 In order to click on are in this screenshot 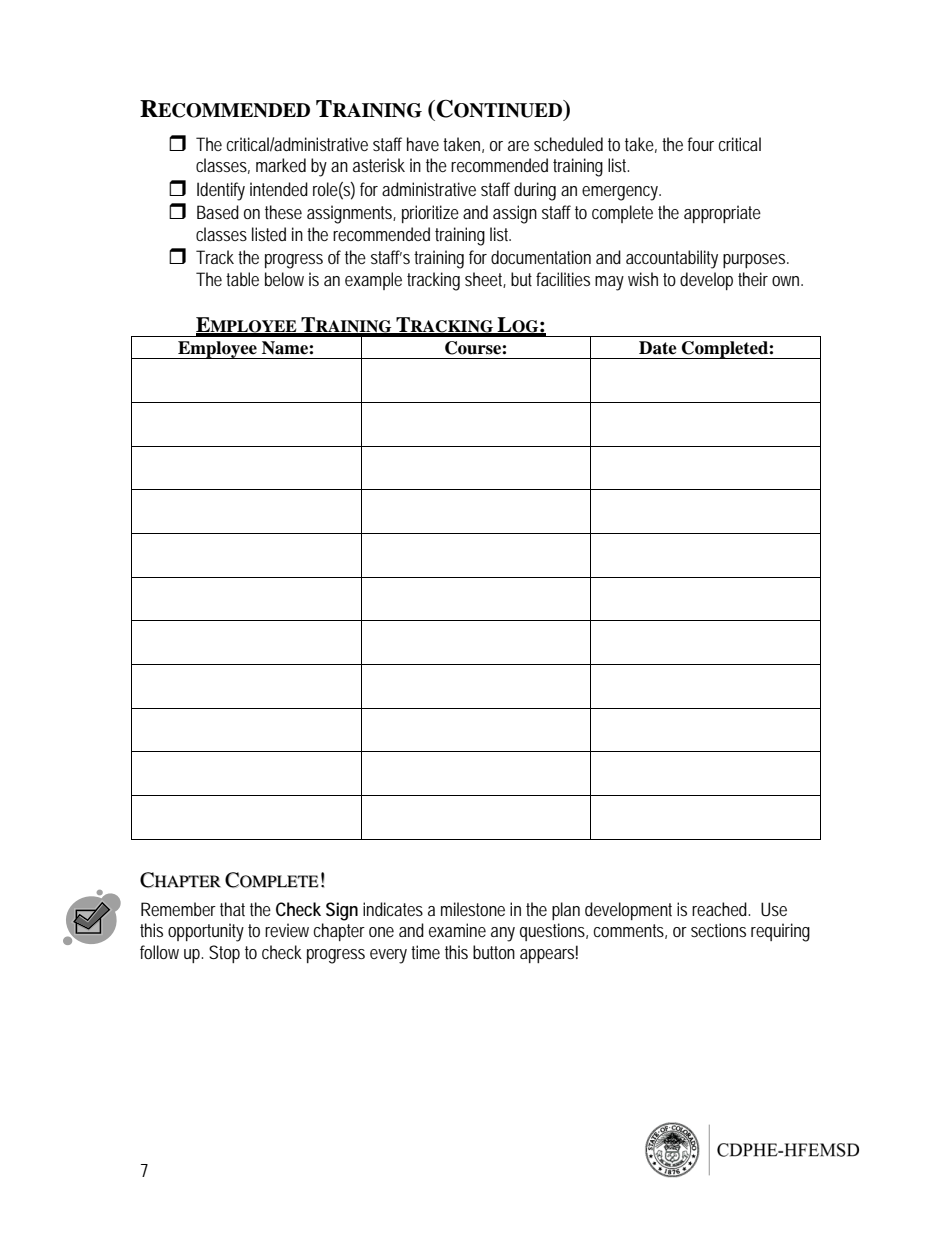, I will do `click(518, 146)`.
